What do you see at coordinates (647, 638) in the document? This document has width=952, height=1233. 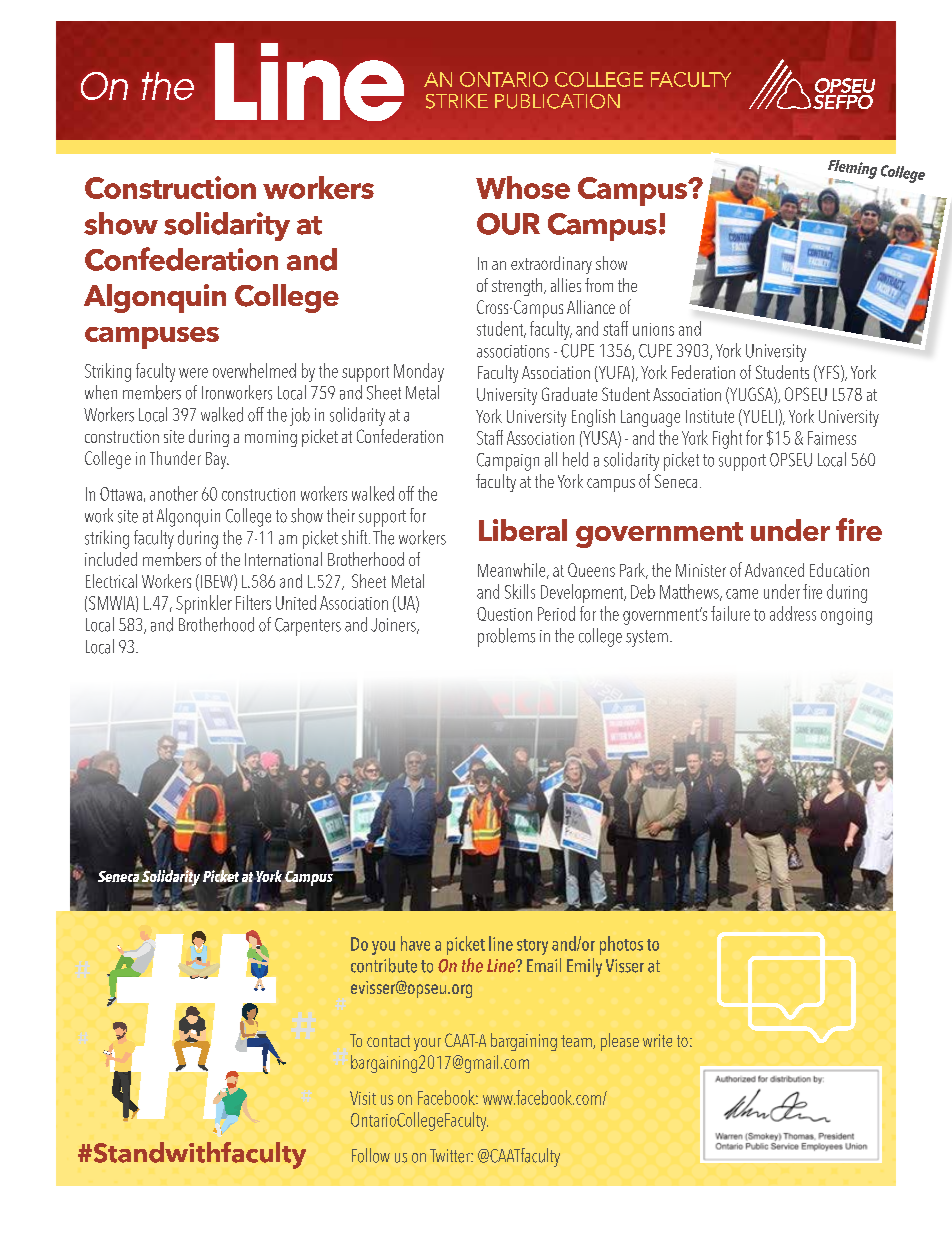 I see `system` at bounding box center [647, 638].
